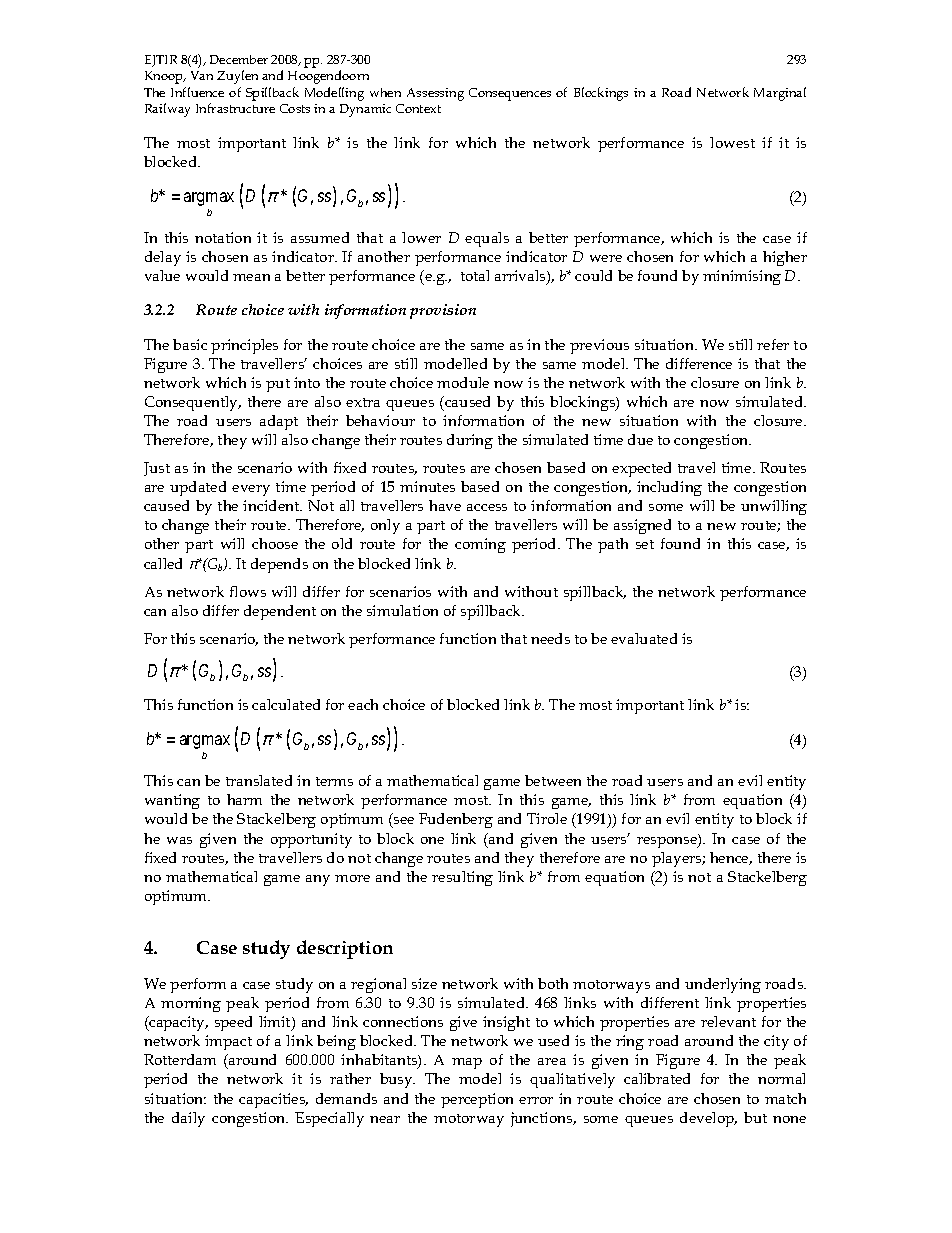 The width and height of the screenshot is (952, 1233). What do you see at coordinates (510, 94) in the screenshot?
I see `Consequences` at bounding box center [510, 94].
